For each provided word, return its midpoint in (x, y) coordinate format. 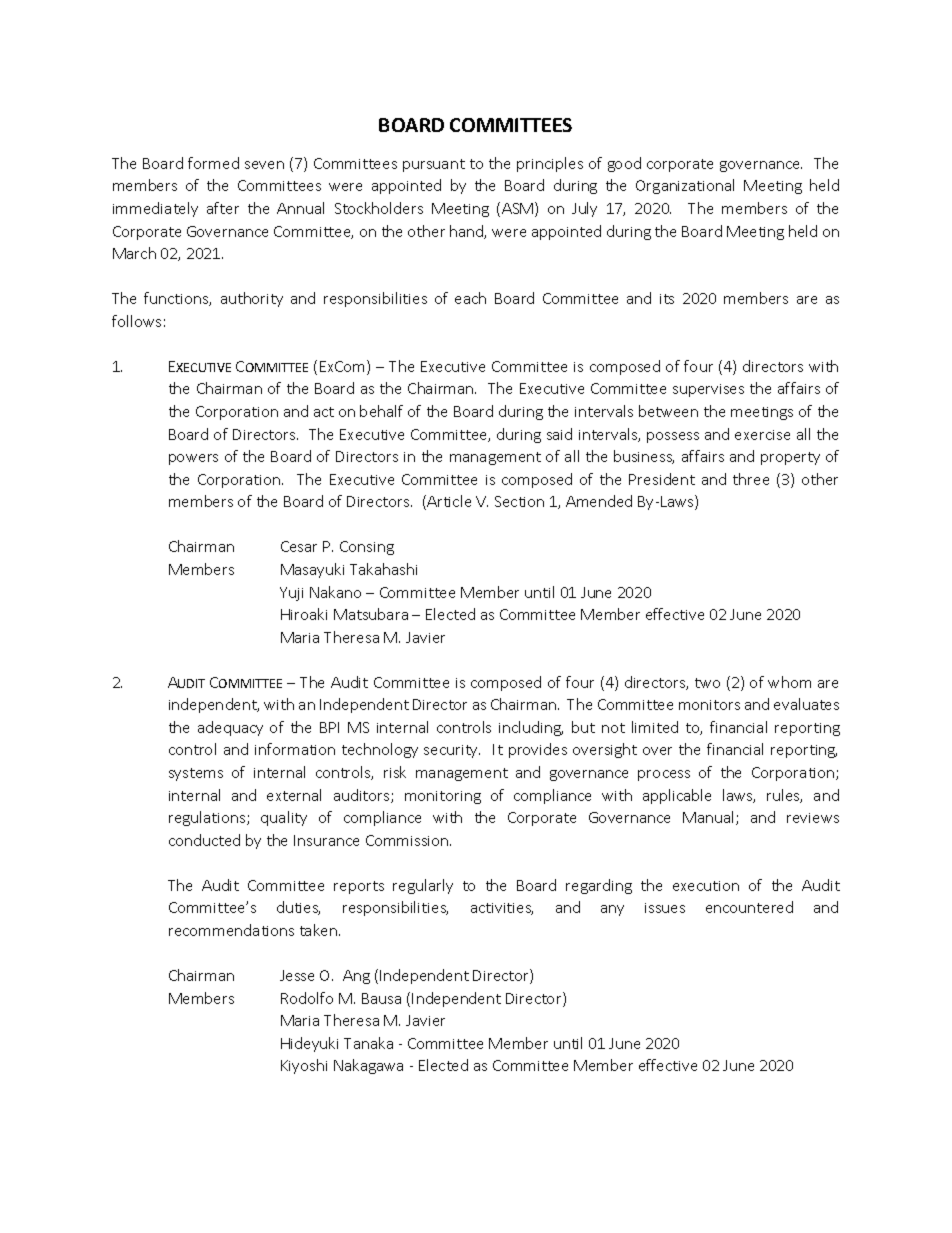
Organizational (685, 186)
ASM (519, 209)
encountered (749, 907)
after (223, 208)
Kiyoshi (304, 1066)
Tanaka (368, 1043)
